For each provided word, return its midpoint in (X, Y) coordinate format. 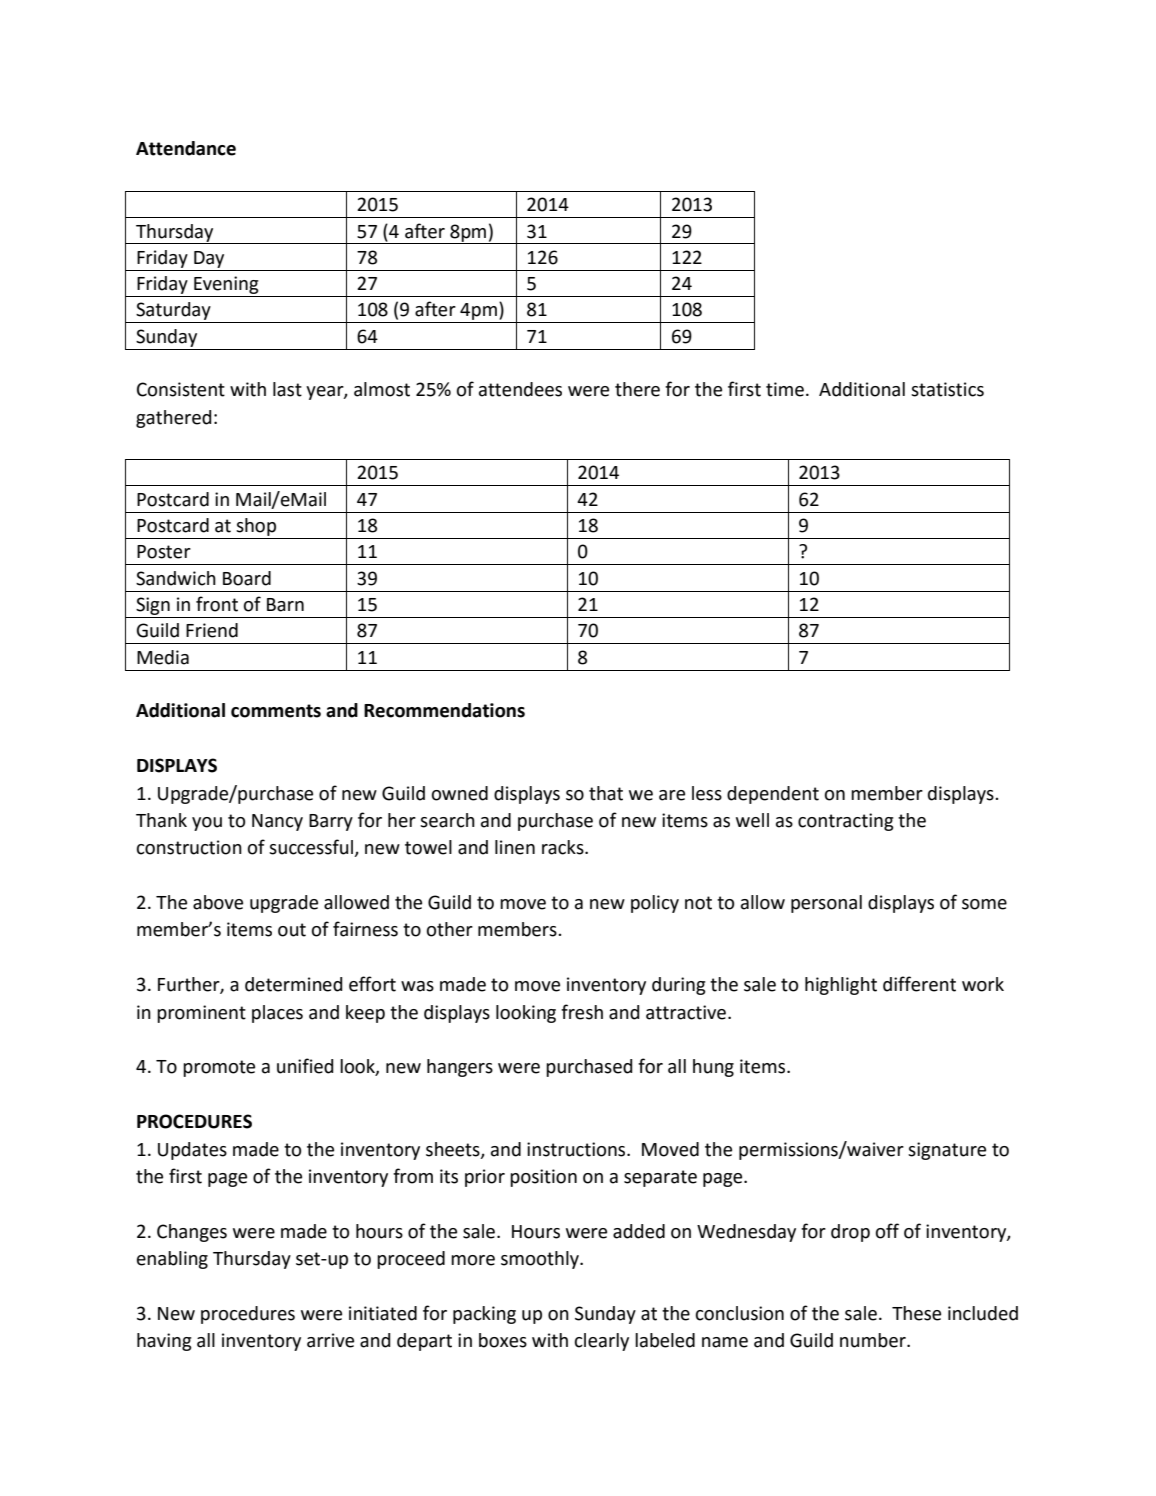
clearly (602, 1342)
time (785, 389)
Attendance (186, 148)
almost (382, 389)
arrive (330, 1340)
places (277, 1014)
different (919, 984)
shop (256, 527)
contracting (846, 822)
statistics (947, 389)
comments (276, 711)
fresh (582, 1012)
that (606, 793)
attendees (520, 389)
